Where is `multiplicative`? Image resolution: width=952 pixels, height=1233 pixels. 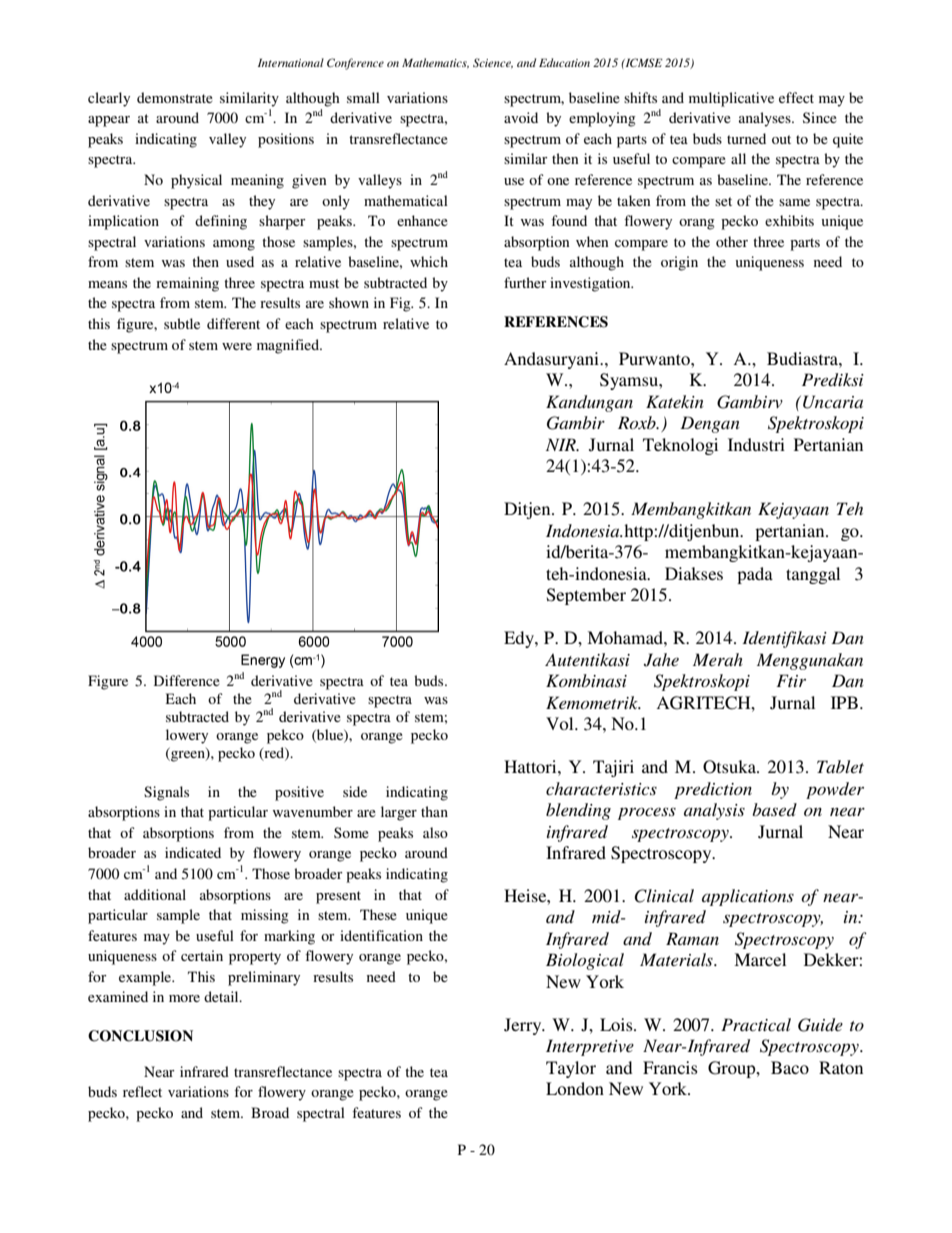 multiplicative is located at coordinates (731, 99).
